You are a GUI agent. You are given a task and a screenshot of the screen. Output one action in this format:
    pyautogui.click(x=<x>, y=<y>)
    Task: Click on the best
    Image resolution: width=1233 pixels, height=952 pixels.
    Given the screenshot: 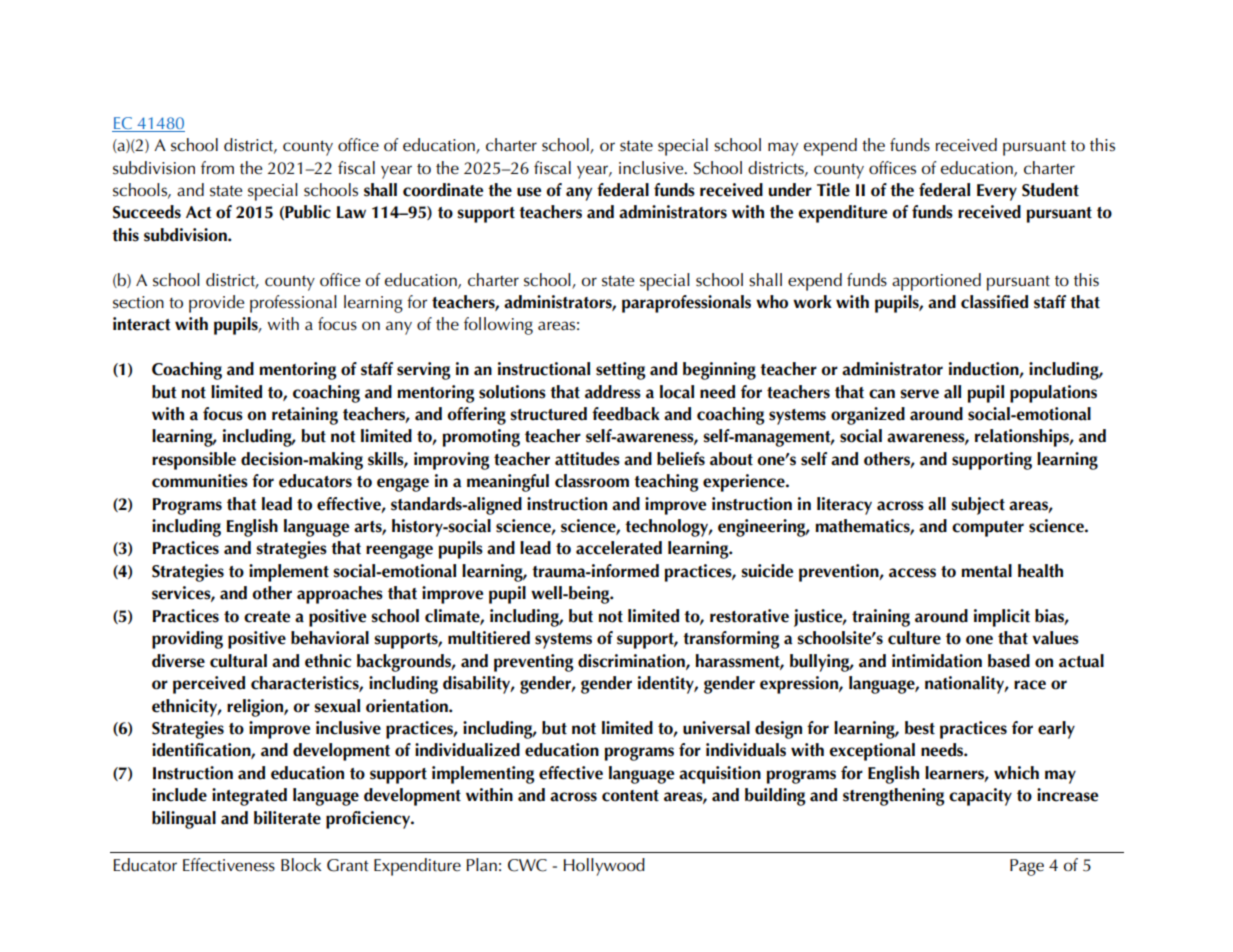 What is the action you would take?
    pyautogui.click(x=920, y=728)
